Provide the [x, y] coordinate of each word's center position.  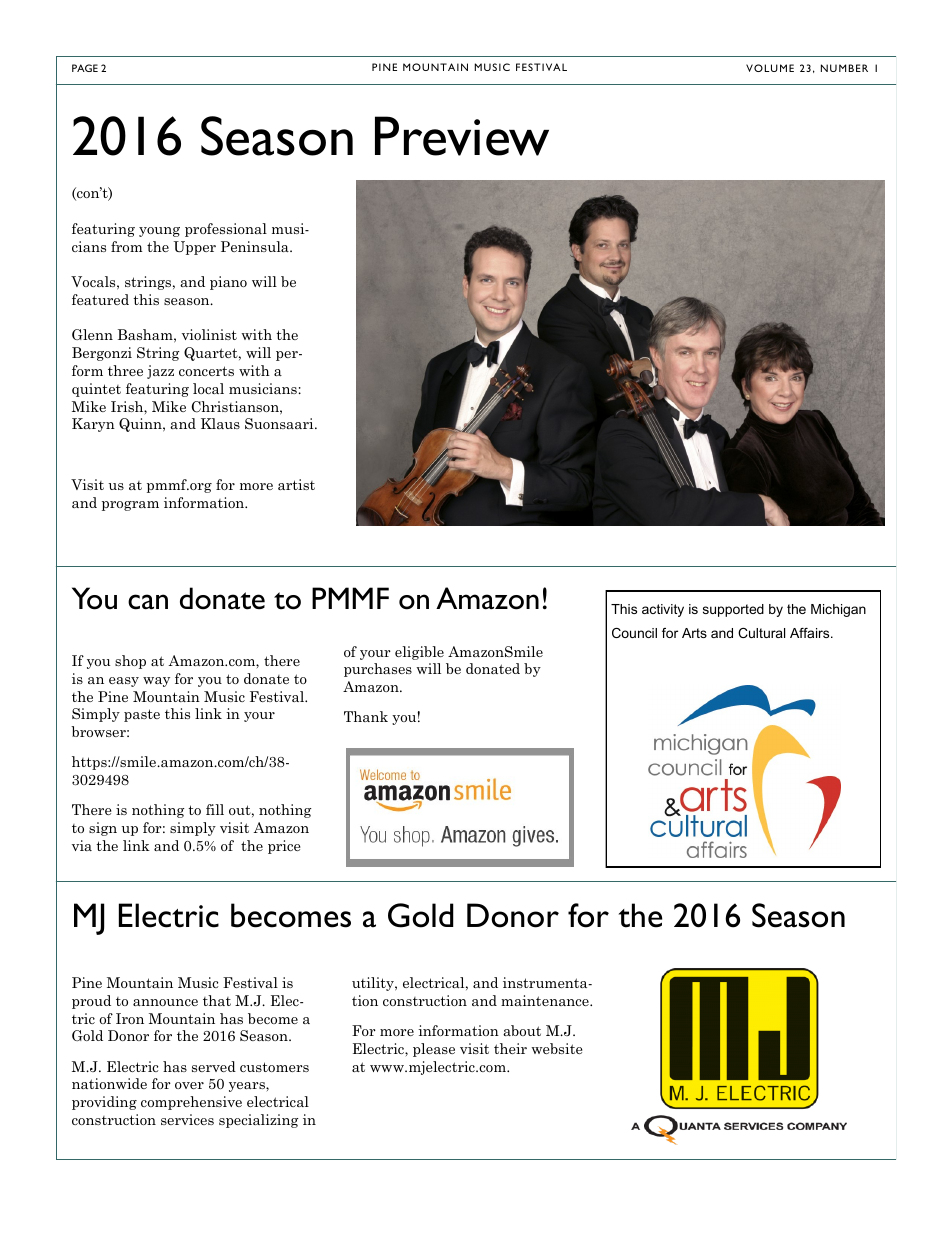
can [148, 602]
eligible [419, 653]
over [189, 1085]
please [434, 1050]
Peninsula [256, 246]
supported [733, 610]
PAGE [85, 68]
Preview [462, 136]
